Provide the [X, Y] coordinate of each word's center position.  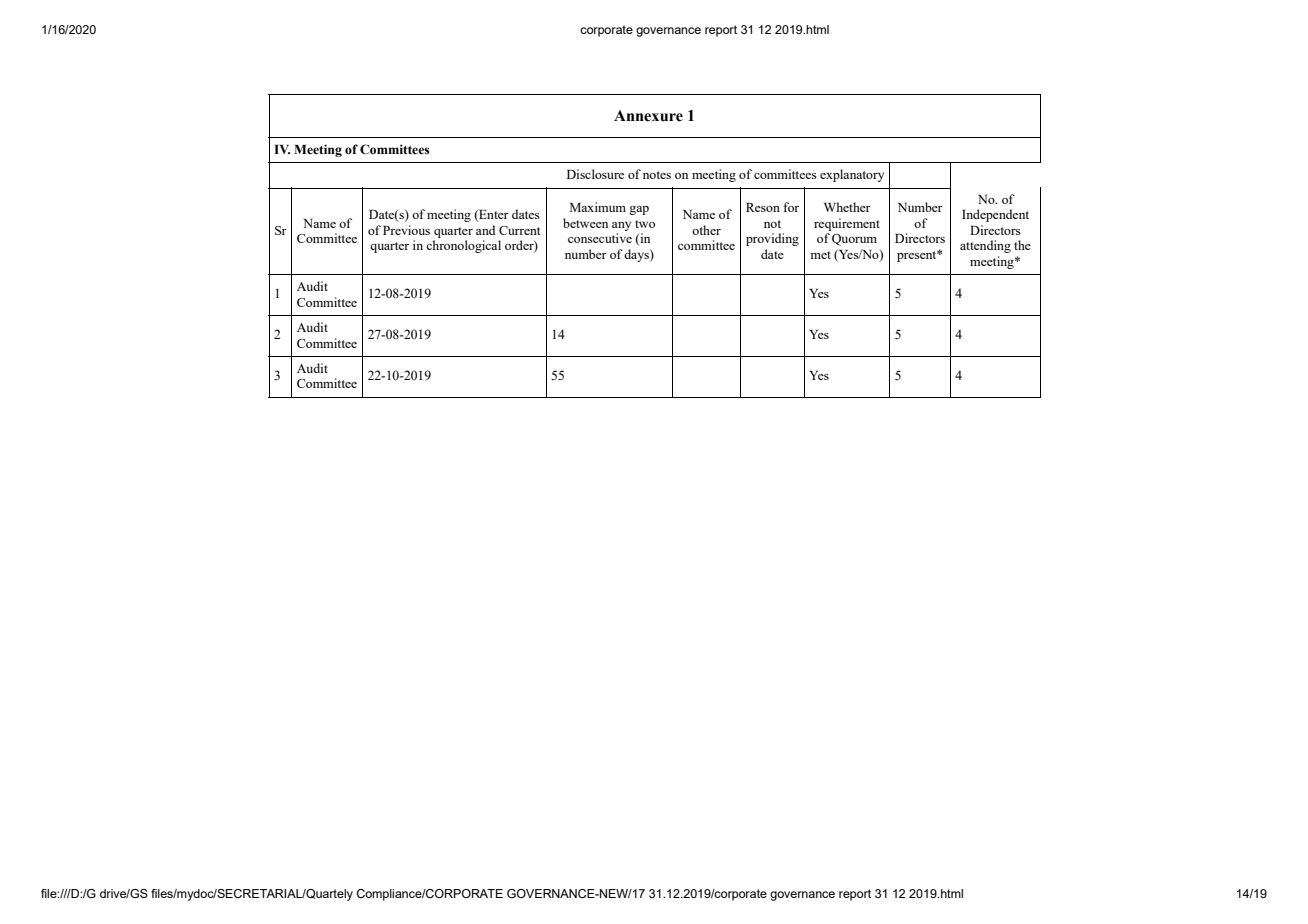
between [585, 223]
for [791, 207]
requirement [847, 224]
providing [772, 239]
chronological [463, 246]
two [645, 224]
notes [657, 175]
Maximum [598, 207]
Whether [847, 207]
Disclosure [595, 174]
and [485, 230]
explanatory [852, 175]
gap [639, 210]
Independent [995, 215]
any [621, 226]
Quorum [854, 240]
